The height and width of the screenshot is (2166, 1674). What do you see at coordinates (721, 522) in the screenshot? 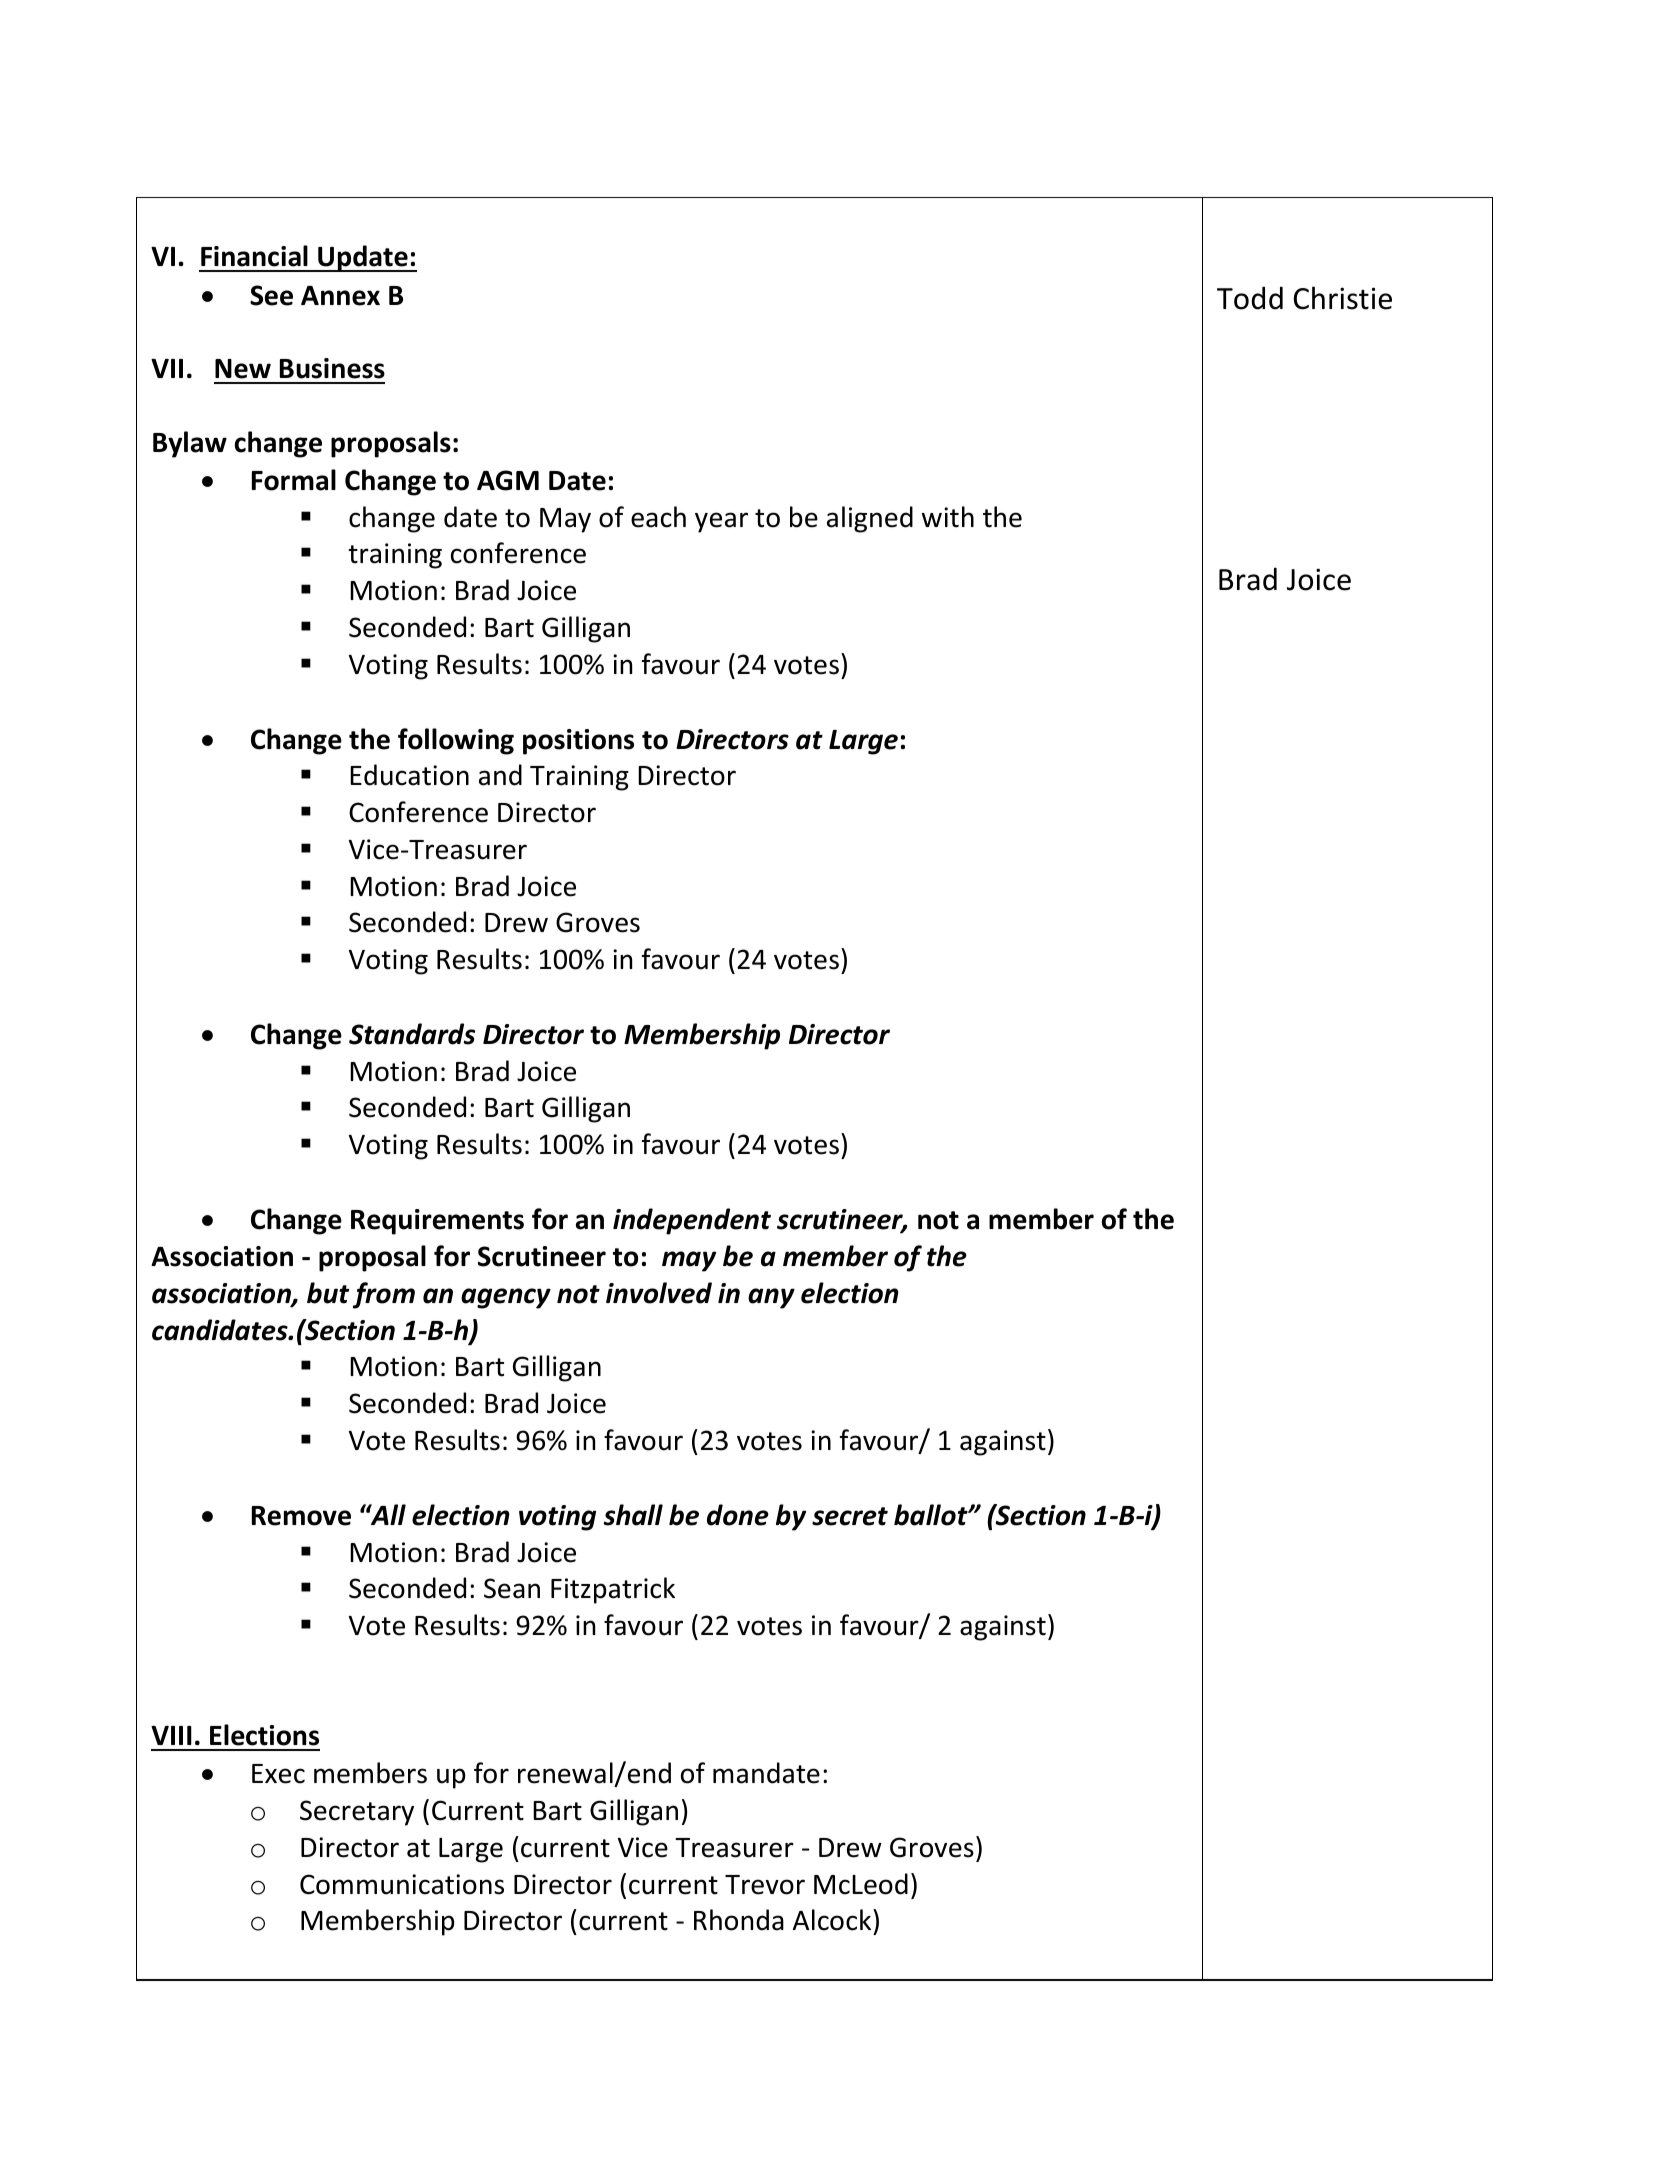
I see `year` at bounding box center [721, 522].
